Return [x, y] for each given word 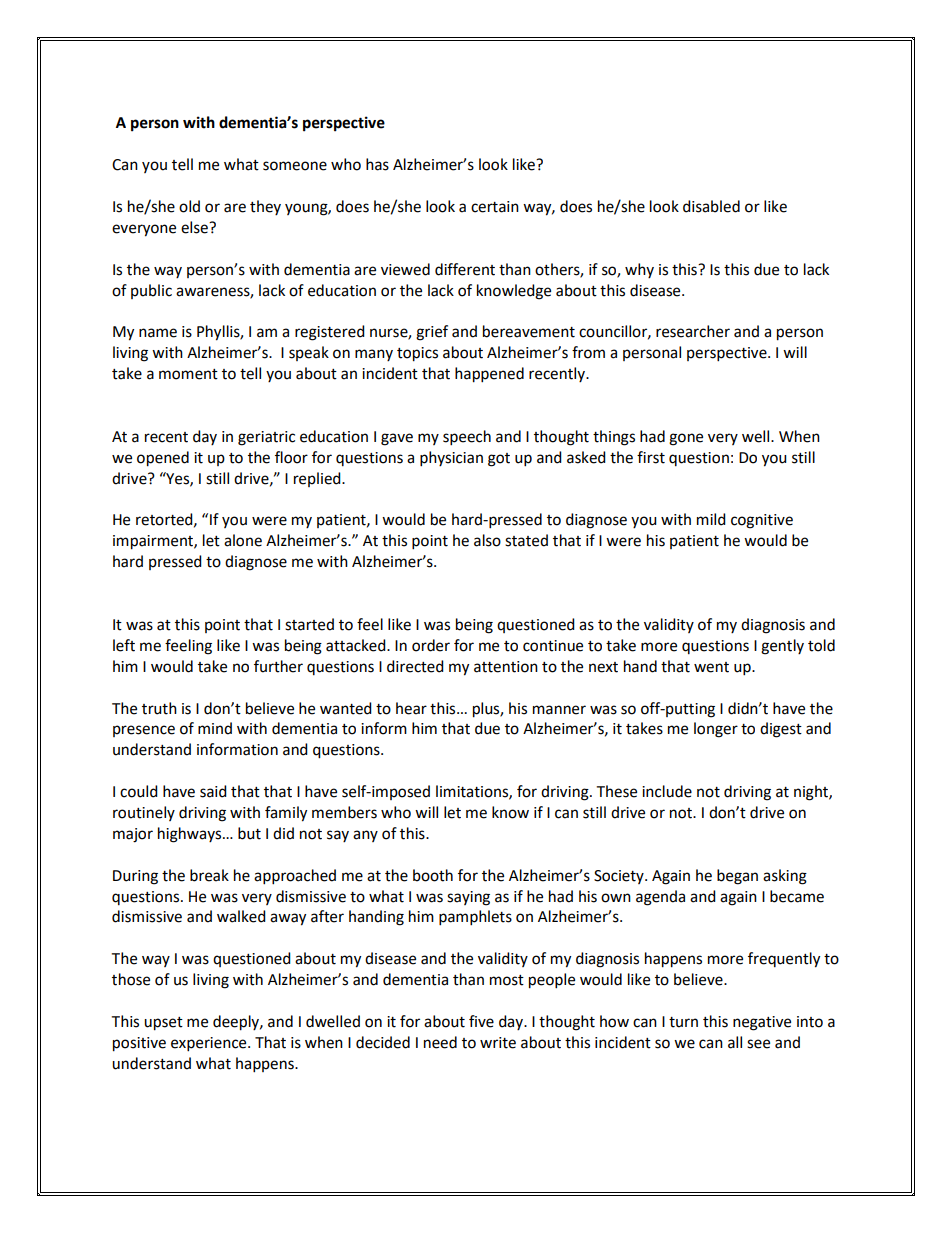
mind [215, 728]
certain [495, 207]
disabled [711, 206]
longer [716, 730]
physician [451, 459]
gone [686, 439]
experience [210, 1044]
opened [163, 459]
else [195, 227]
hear [411, 708]
